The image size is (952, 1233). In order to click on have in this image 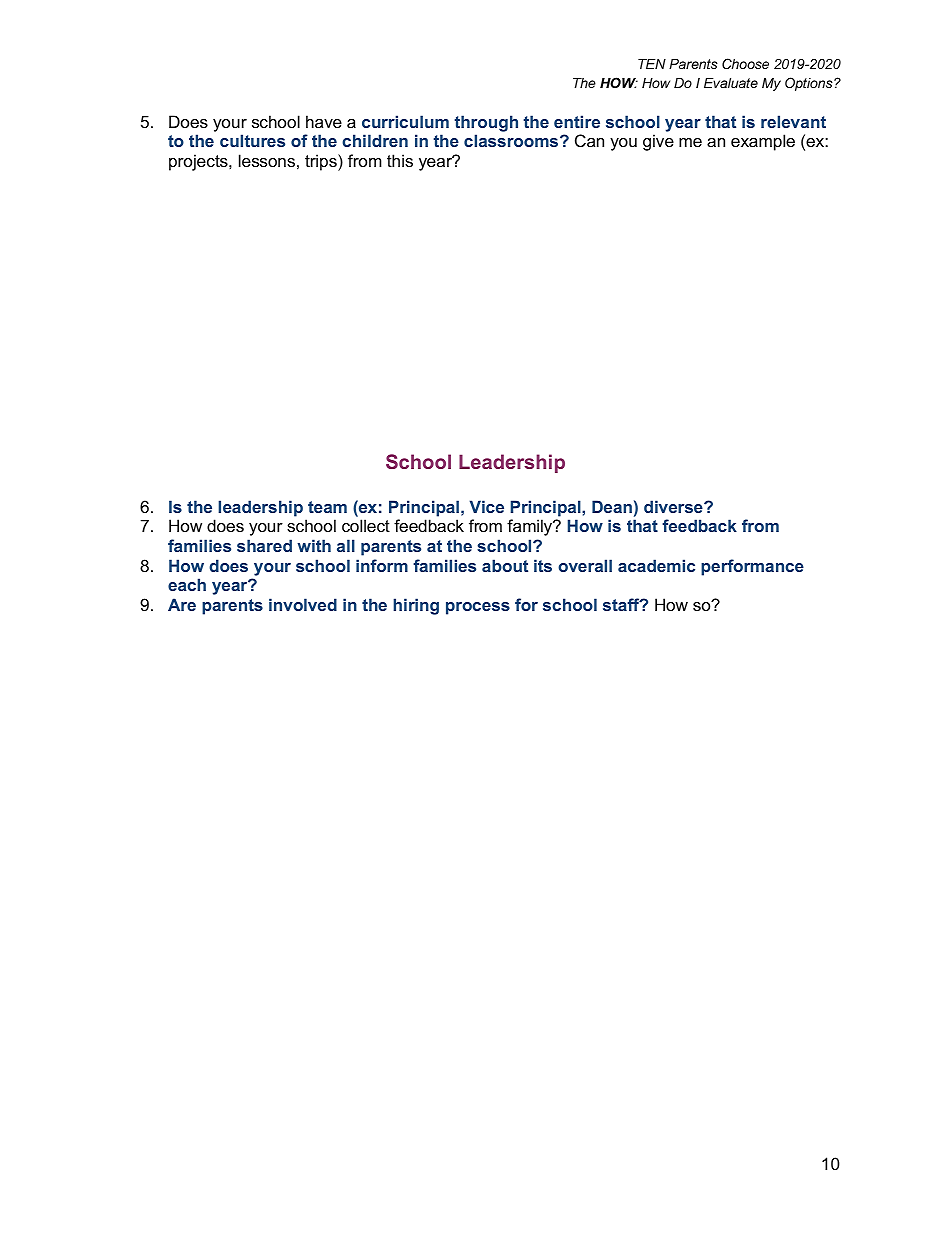, I will do `click(324, 121)`.
